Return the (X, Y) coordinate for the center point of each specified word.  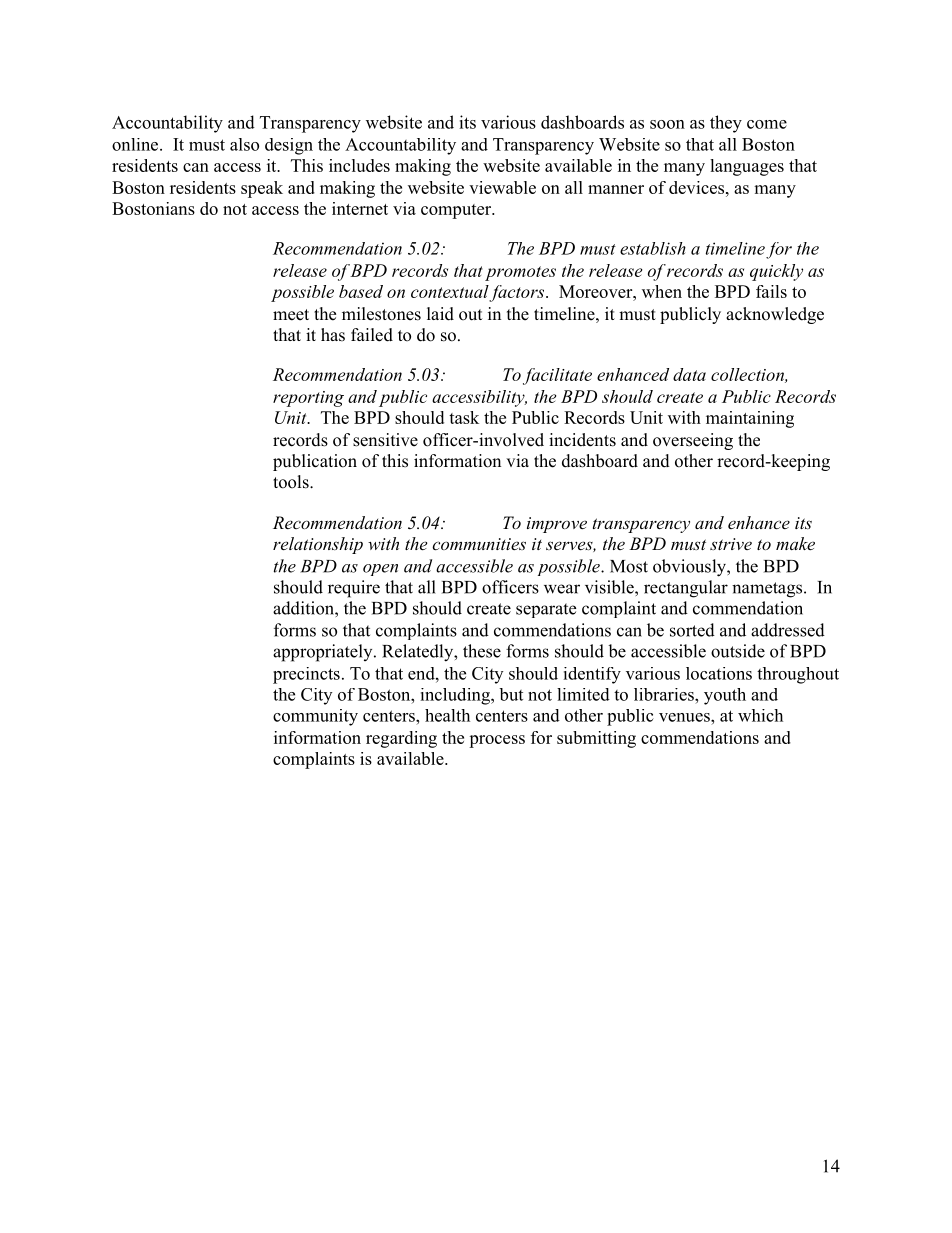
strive (731, 544)
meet (291, 315)
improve (557, 525)
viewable (502, 187)
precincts (306, 675)
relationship (318, 545)
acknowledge (775, 315)
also (244, 144)
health (447, 715)
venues (685, 717)
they (726, 124)
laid (440, 314)
